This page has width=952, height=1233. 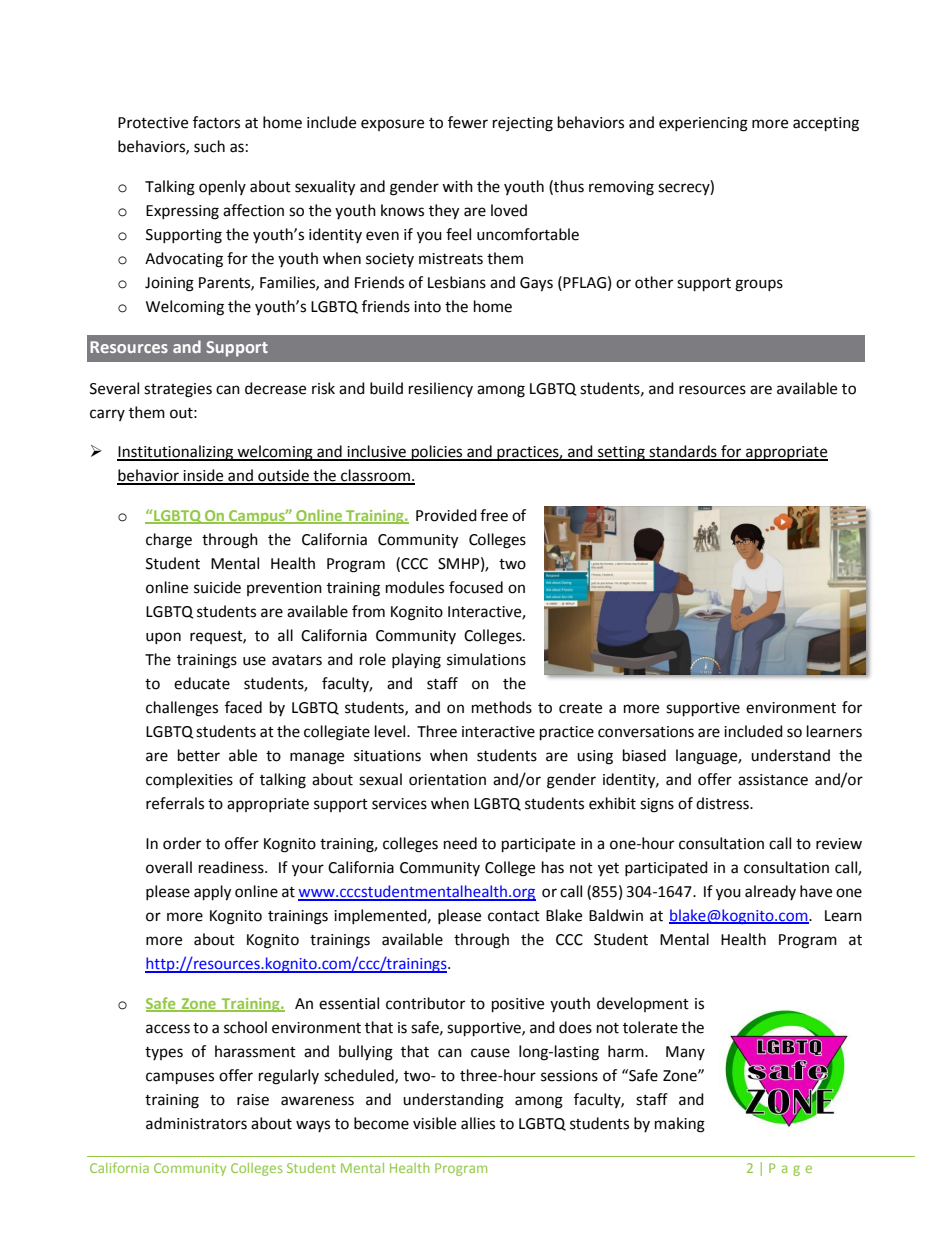 I want to click on upon, so click(x=163, y=638).
